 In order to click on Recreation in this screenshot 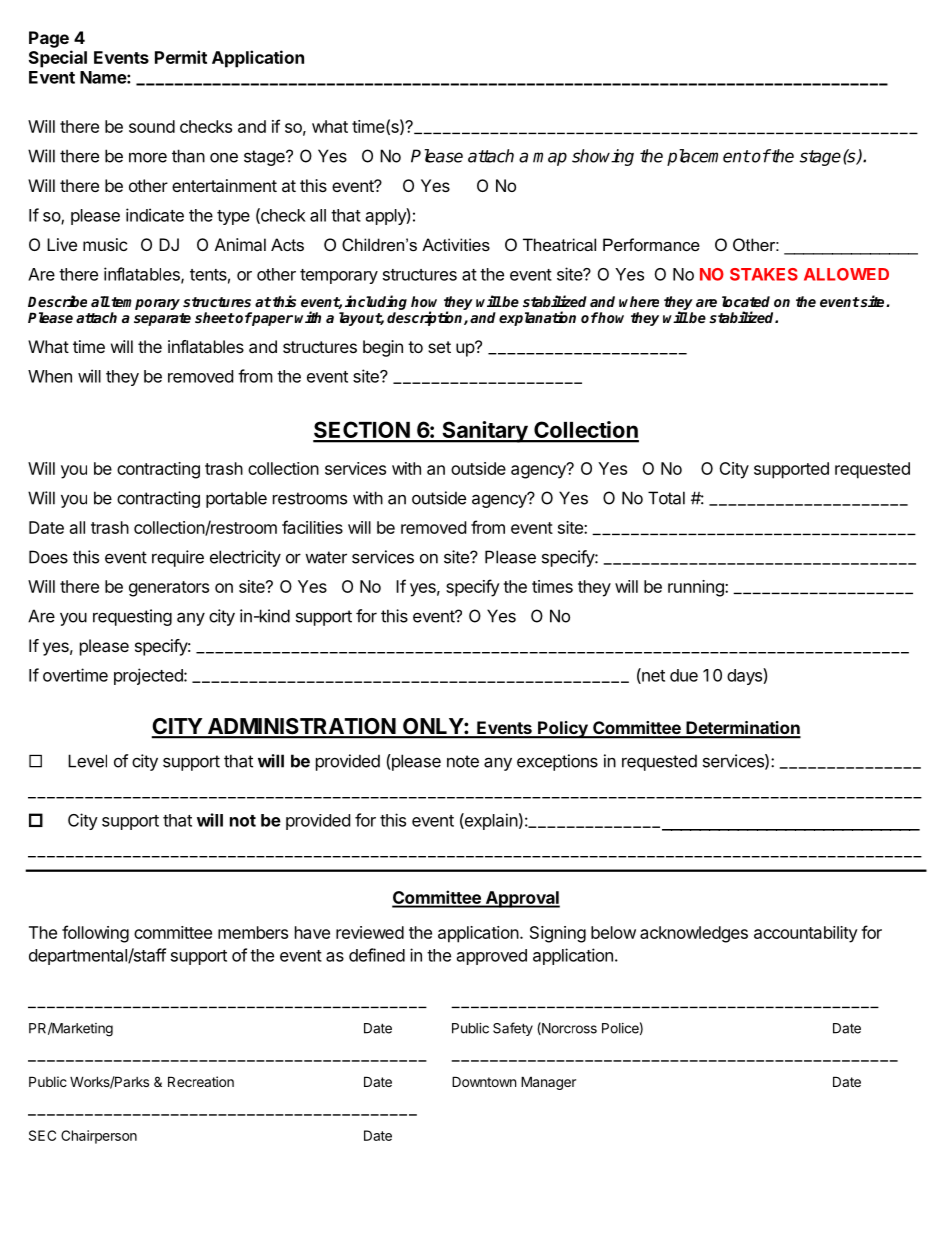, I will do `click(201, 1081)`.
